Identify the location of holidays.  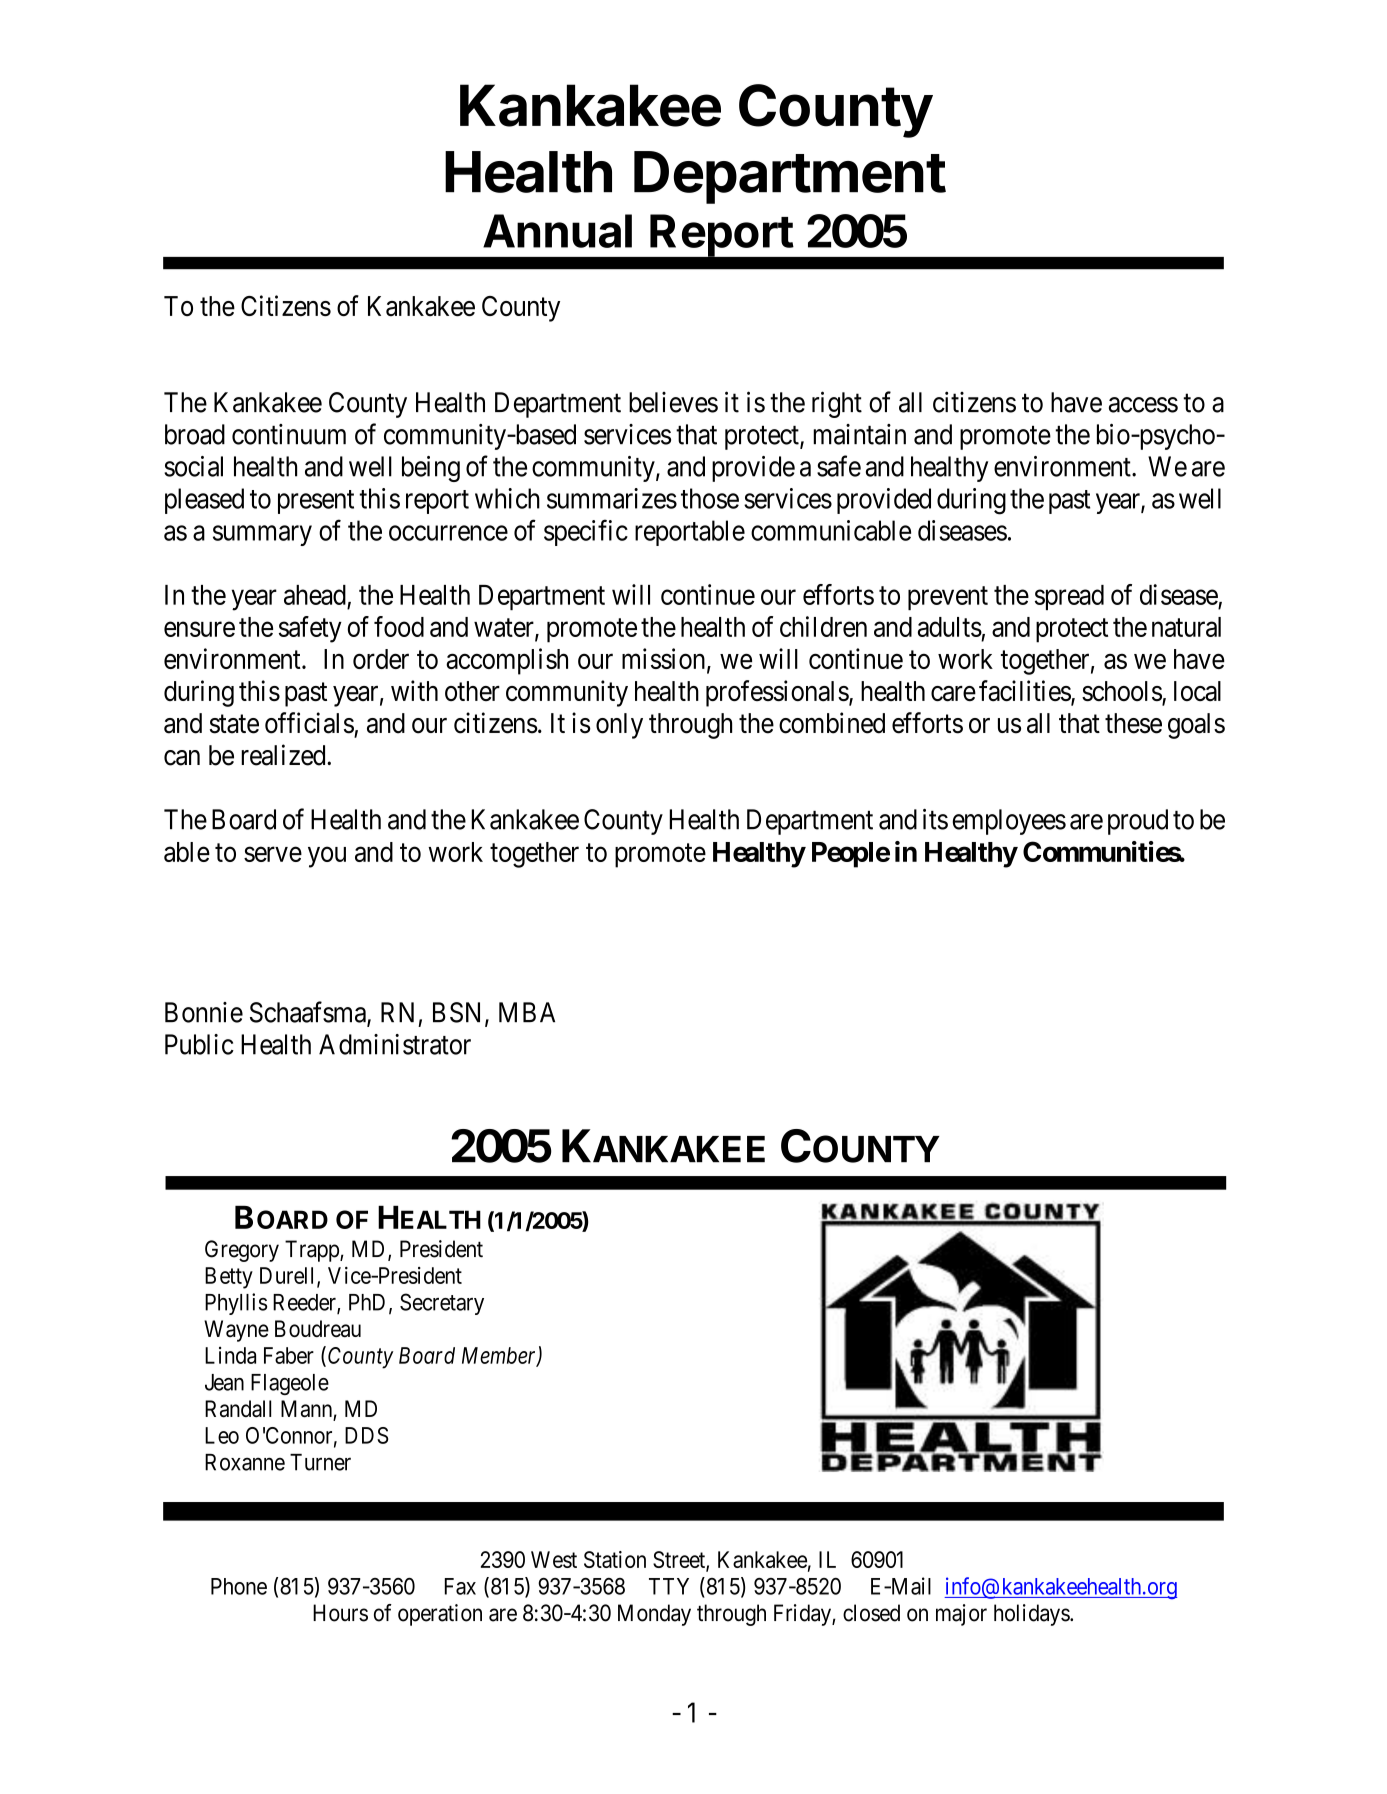
(1032, 1615).
